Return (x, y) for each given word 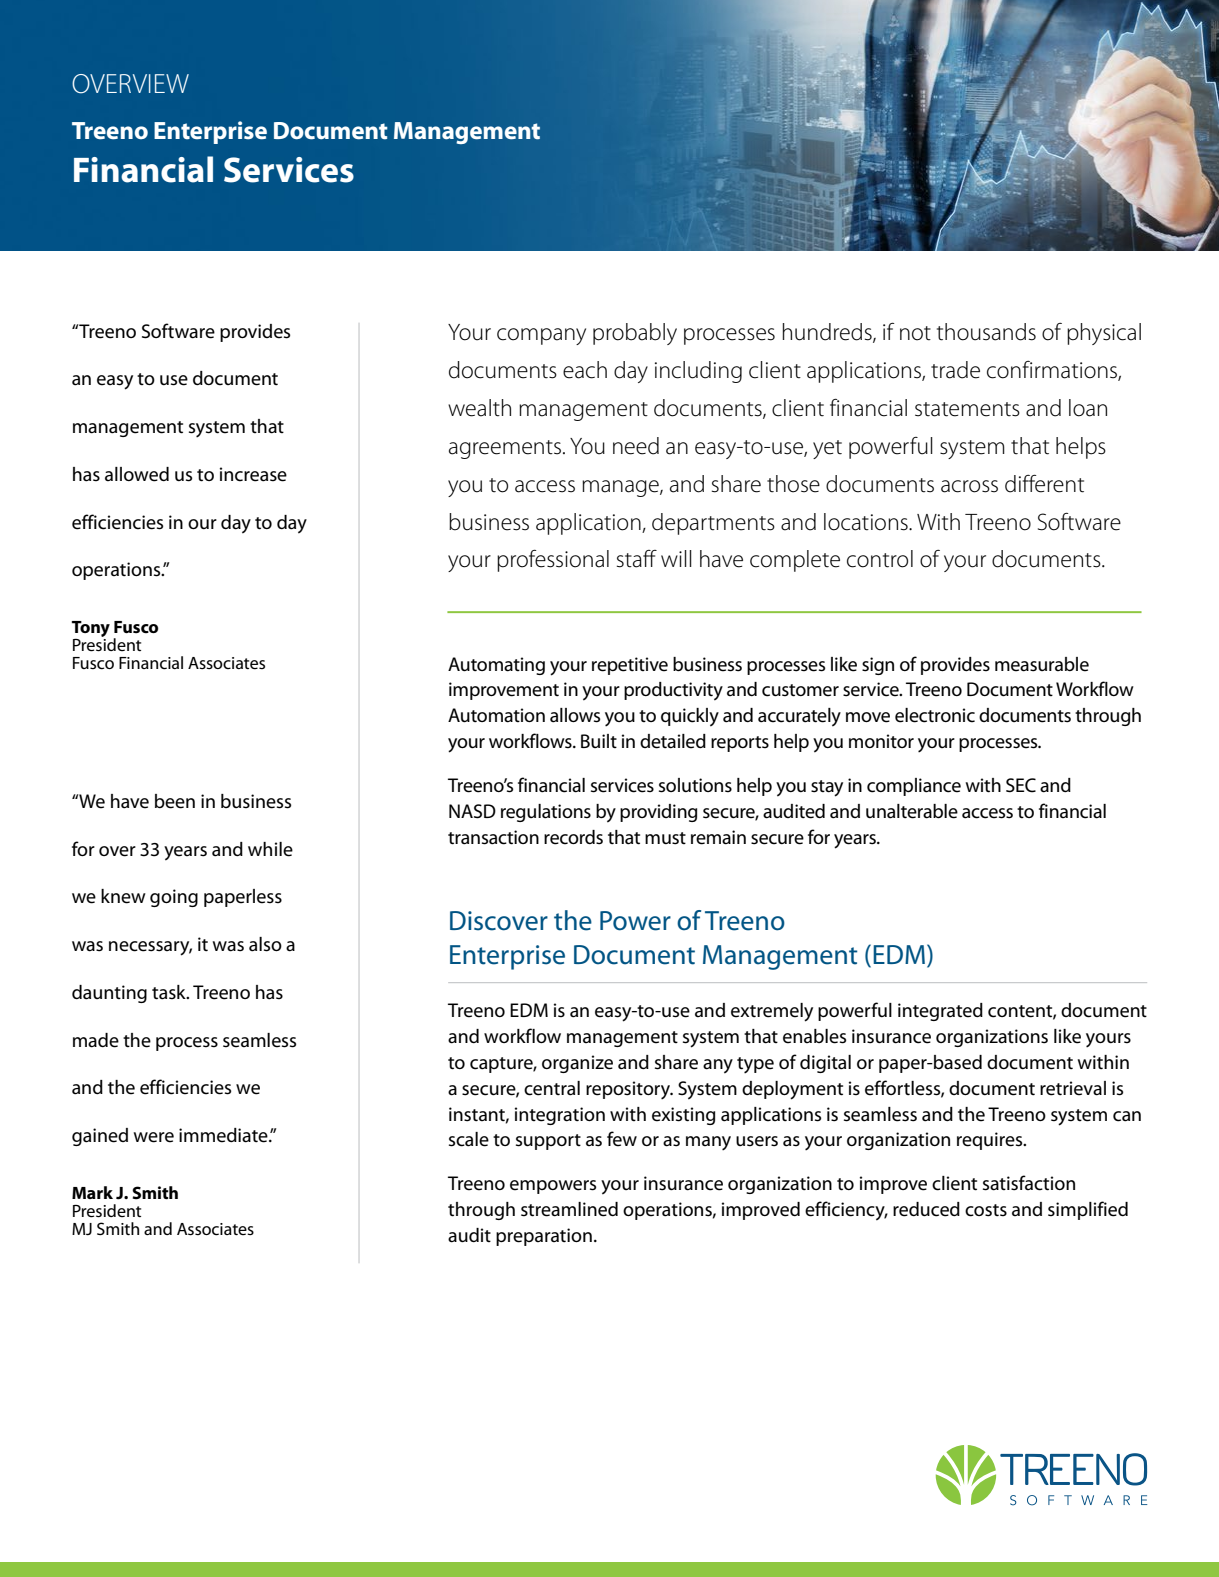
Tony (91, 630)
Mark (92, 1192)
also (265, 944)
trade (955, 370)
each (585, 370)
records (573, 837)
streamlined (569, 1209)
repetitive (630, 666)
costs (986, 1210)
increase (253, 474)
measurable (1042, 664)
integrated (940, 1012)
